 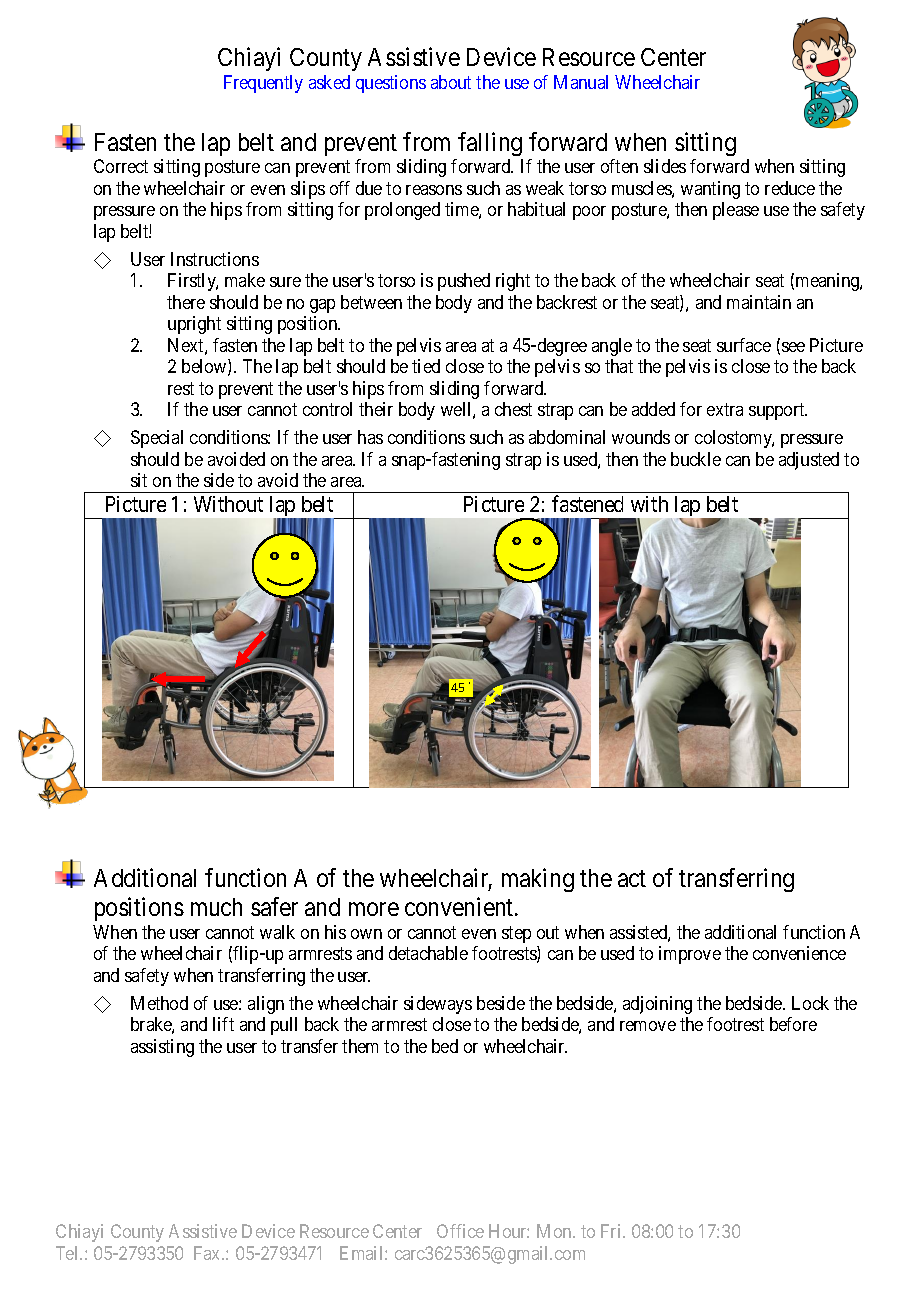 What do you see at coordinates (690, 955) in the screenshot?
I see `improve` at bounding box center [690, 955].
